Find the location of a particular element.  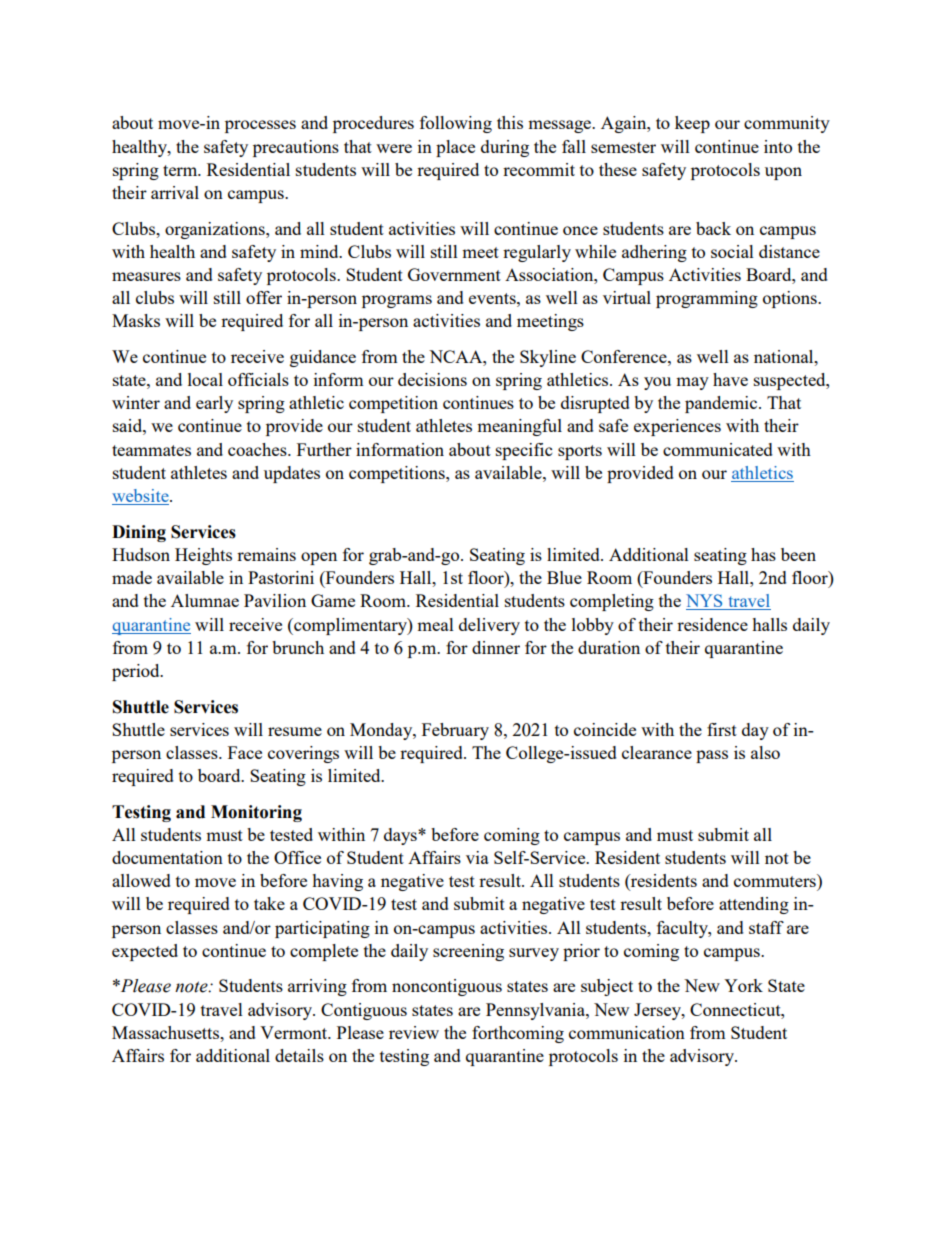

Monitoring is located at coordinates (256, 813).
